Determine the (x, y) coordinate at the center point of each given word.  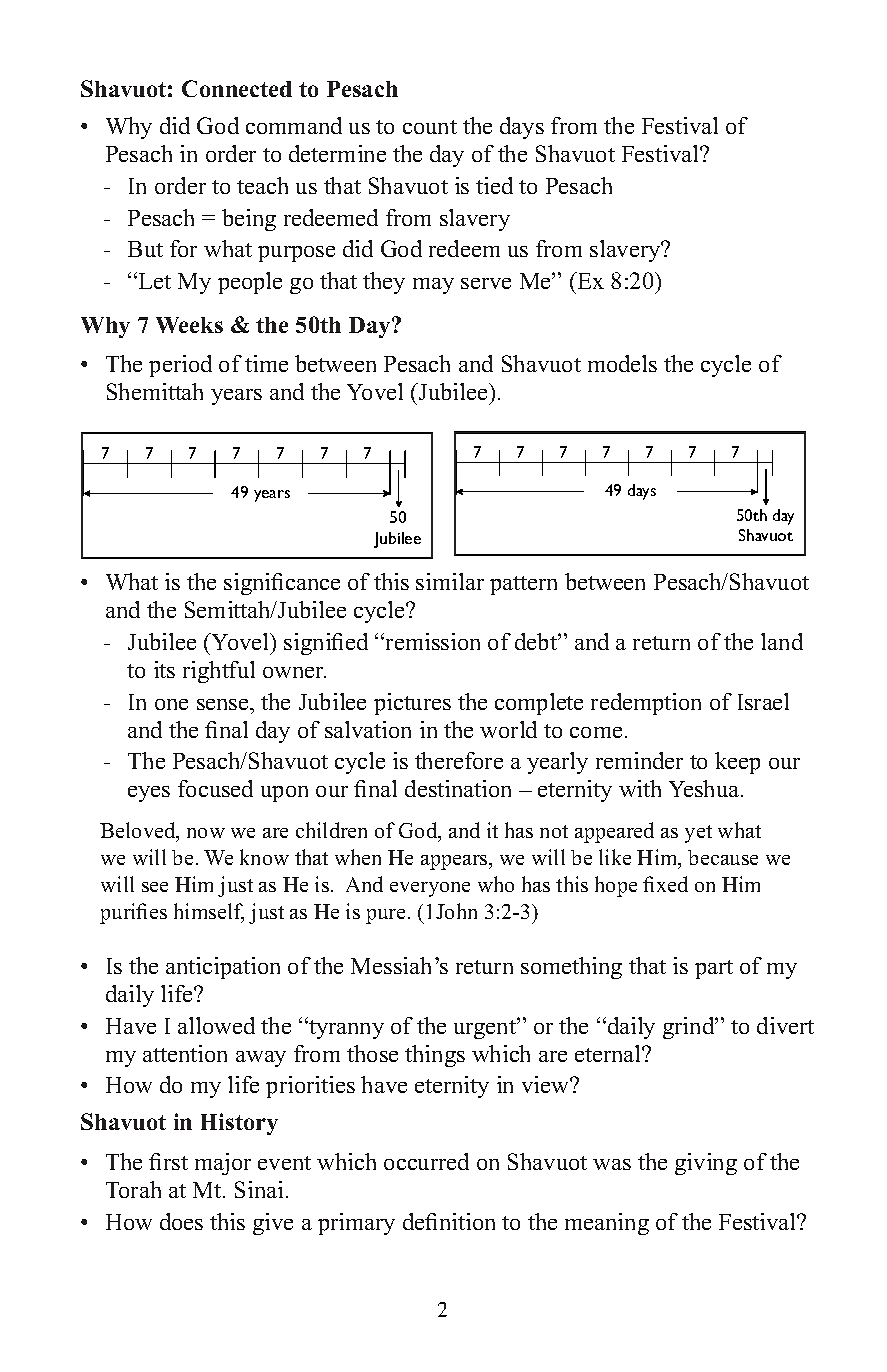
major (223, 1164)
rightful (219, 672)
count (430, 127)
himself (209, 912)
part (714, 969)
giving (706, 1164)
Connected (237, 88)
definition (449, 1221)
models (622, 363)
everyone (430, 889)
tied (494, 185)
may (433, 286)
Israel (763, 701)
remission (433, 641)
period (180, 366)
